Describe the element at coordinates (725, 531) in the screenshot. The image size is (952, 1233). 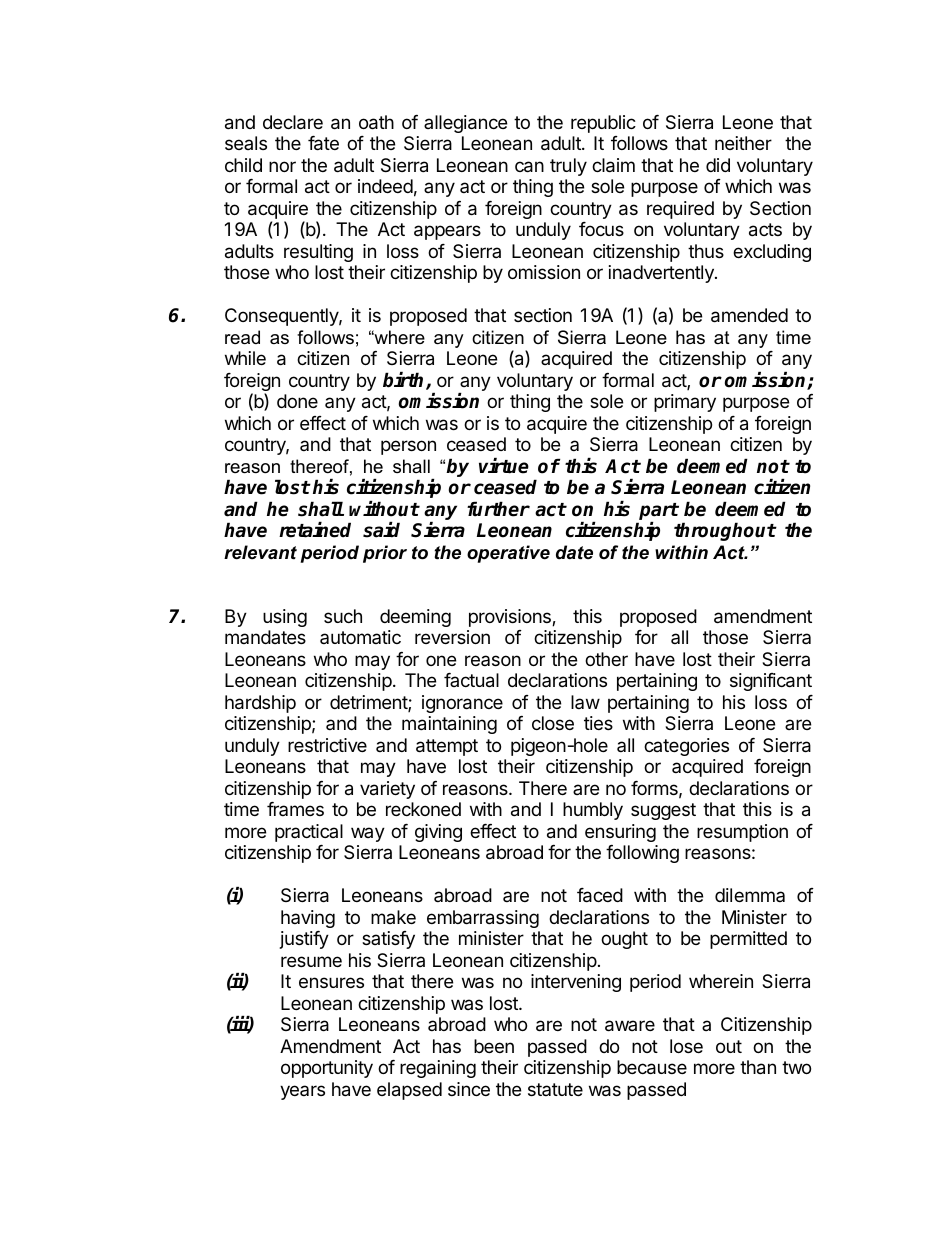
I see `throughout` at that location.
